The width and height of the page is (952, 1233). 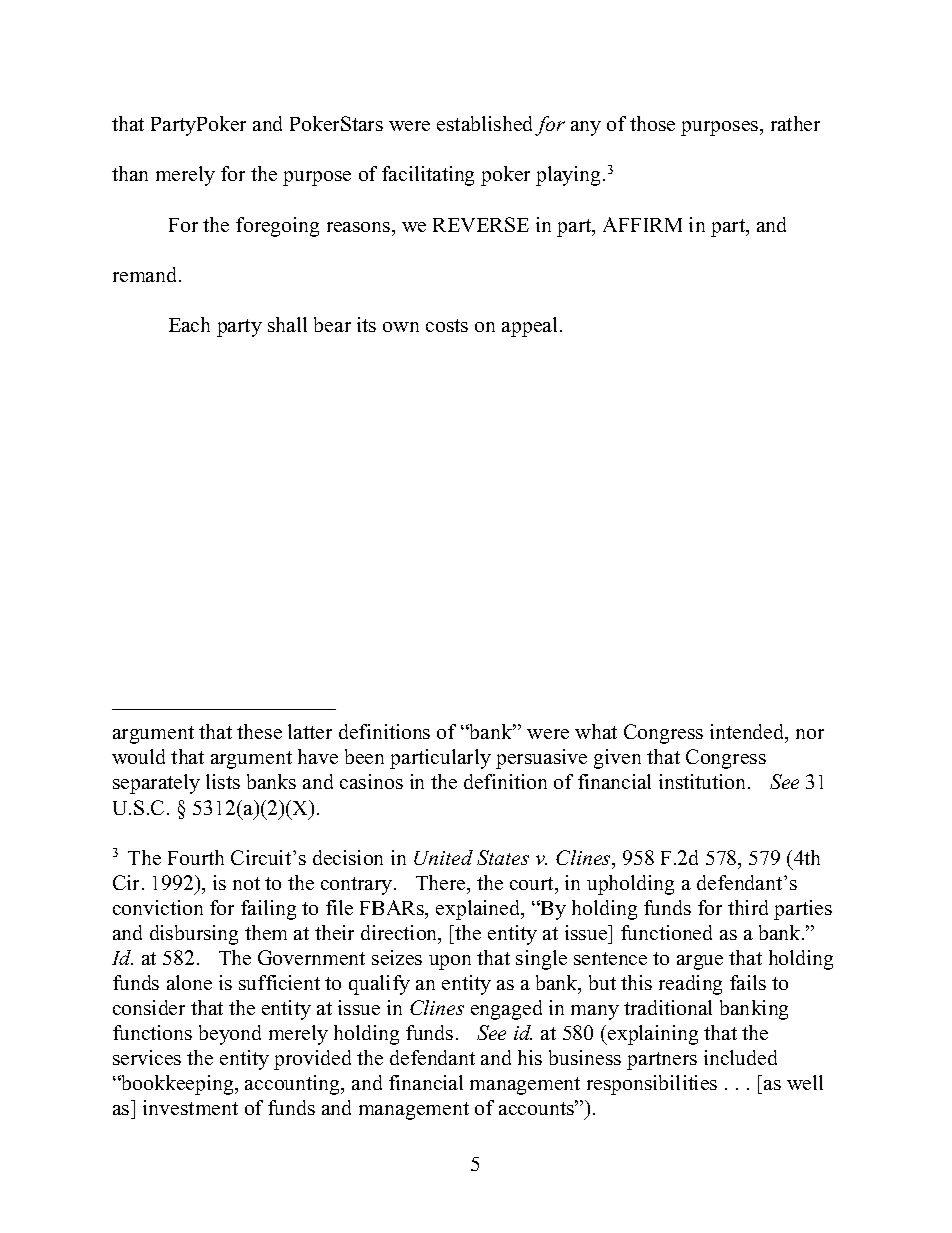 What do you see at coordinates (190, 1107) in the page?
I see `investment` at bounding box center [190, 1107].
